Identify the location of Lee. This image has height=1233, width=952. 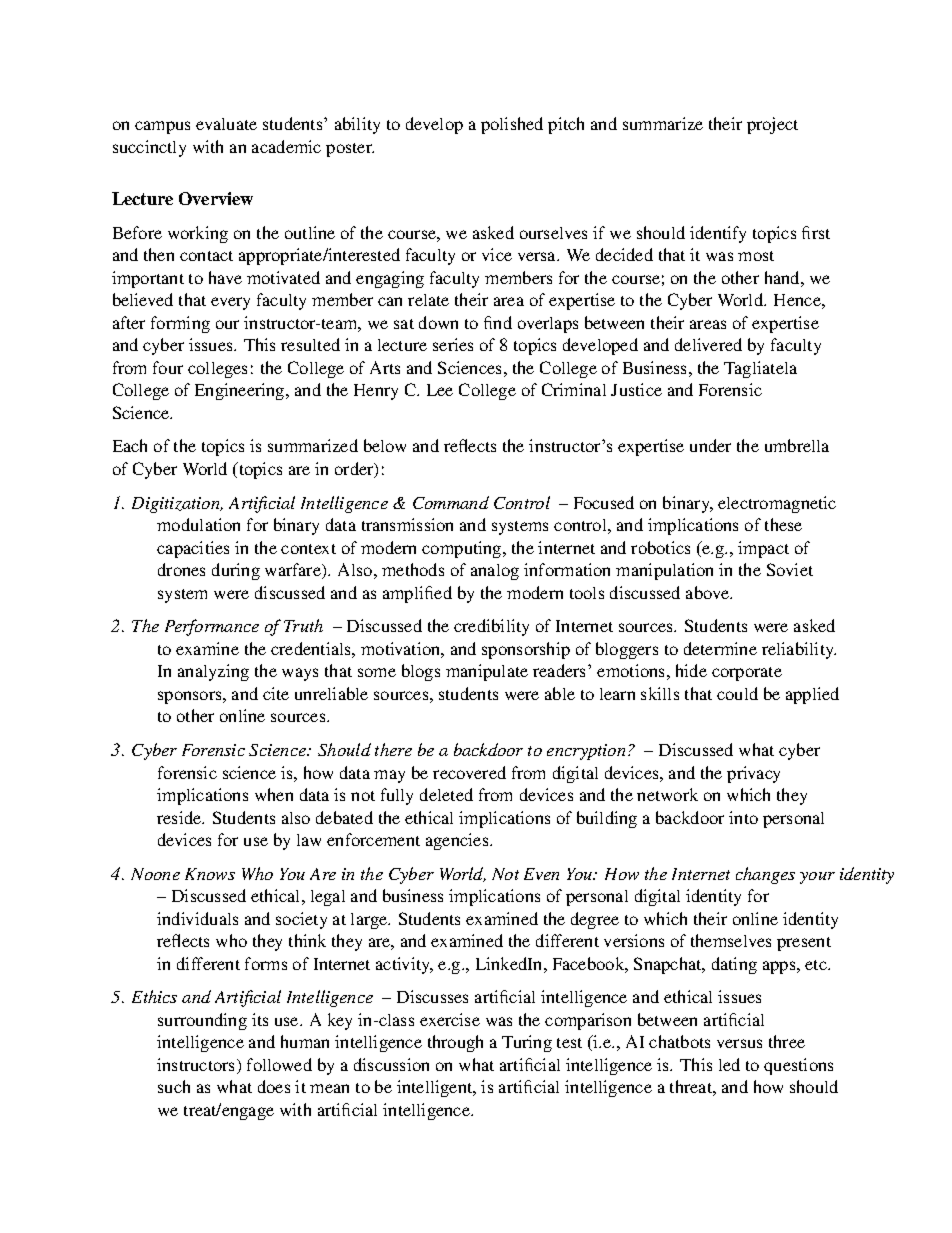
(440, 390).
